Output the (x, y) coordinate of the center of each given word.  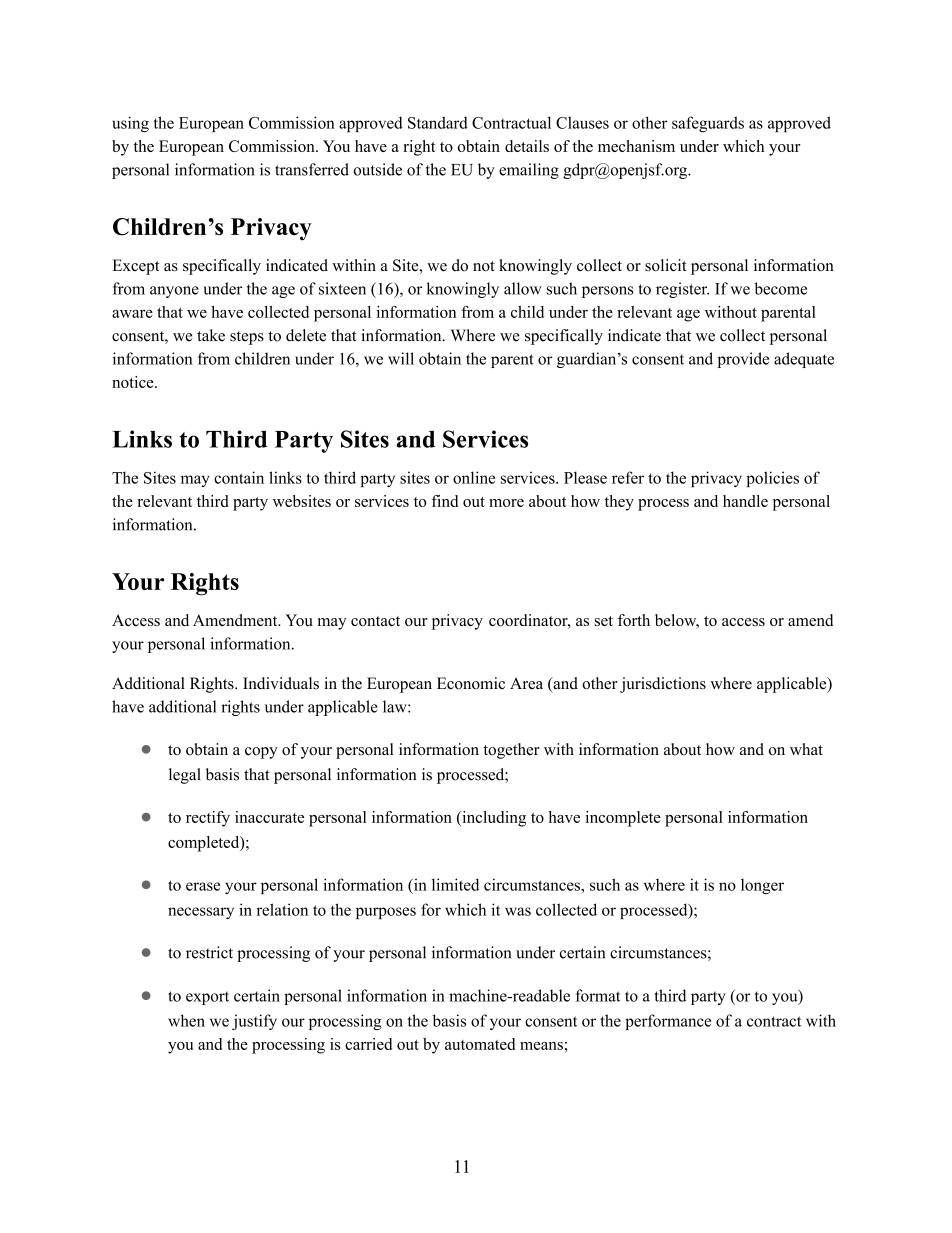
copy (261, 753)
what (806, 749)
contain (239, 477)
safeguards (708, 124)
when (186, 1020)
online (474, 477)
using (130, 124)
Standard (438, 122)
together (511, 751)
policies (772, 479)
